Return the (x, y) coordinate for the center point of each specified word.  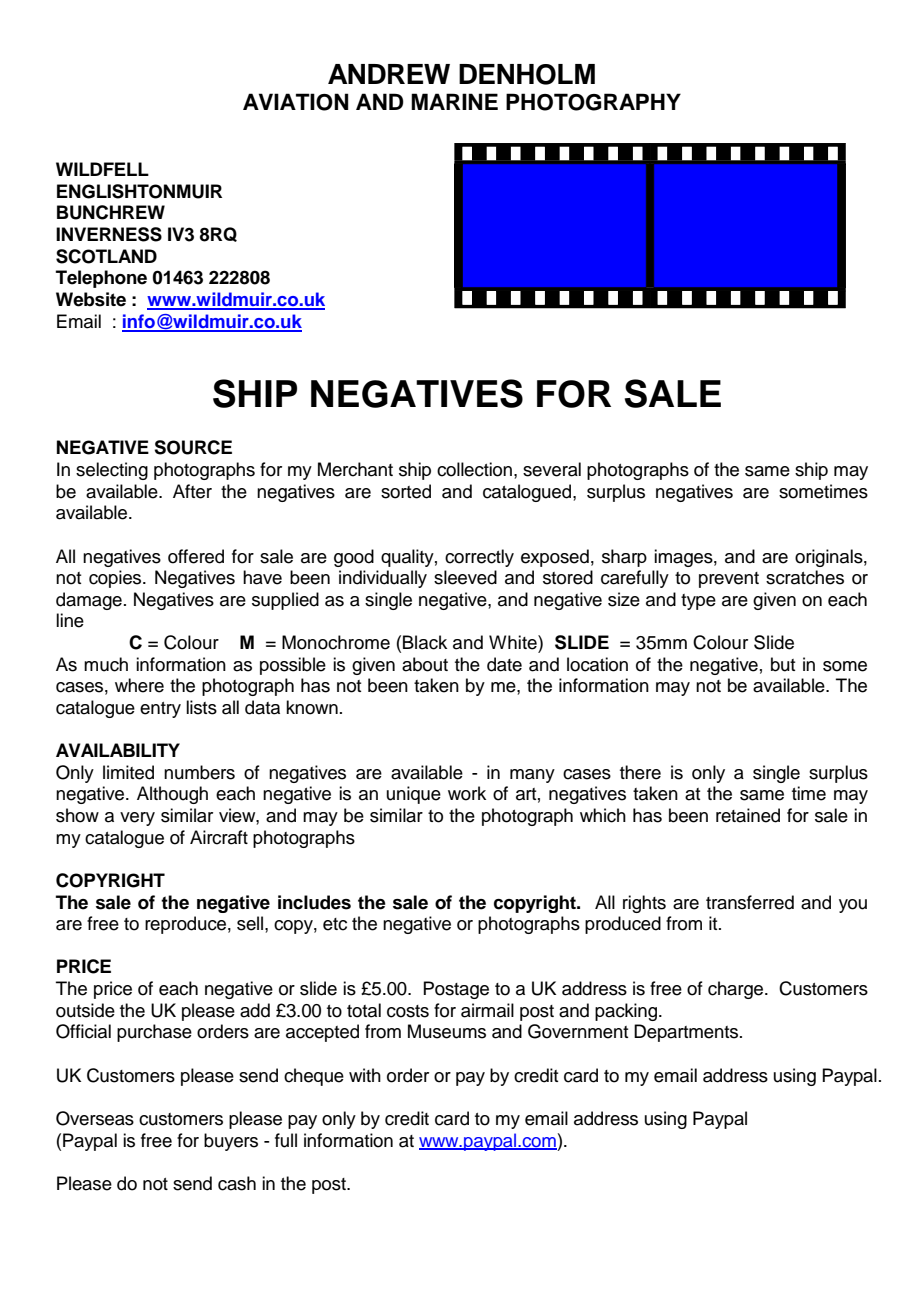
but (783, 664)
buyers (231, 1142)
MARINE (454, 101)
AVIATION (295, 102)
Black (425, 642)
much (106, 664)
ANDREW (389, 74)
